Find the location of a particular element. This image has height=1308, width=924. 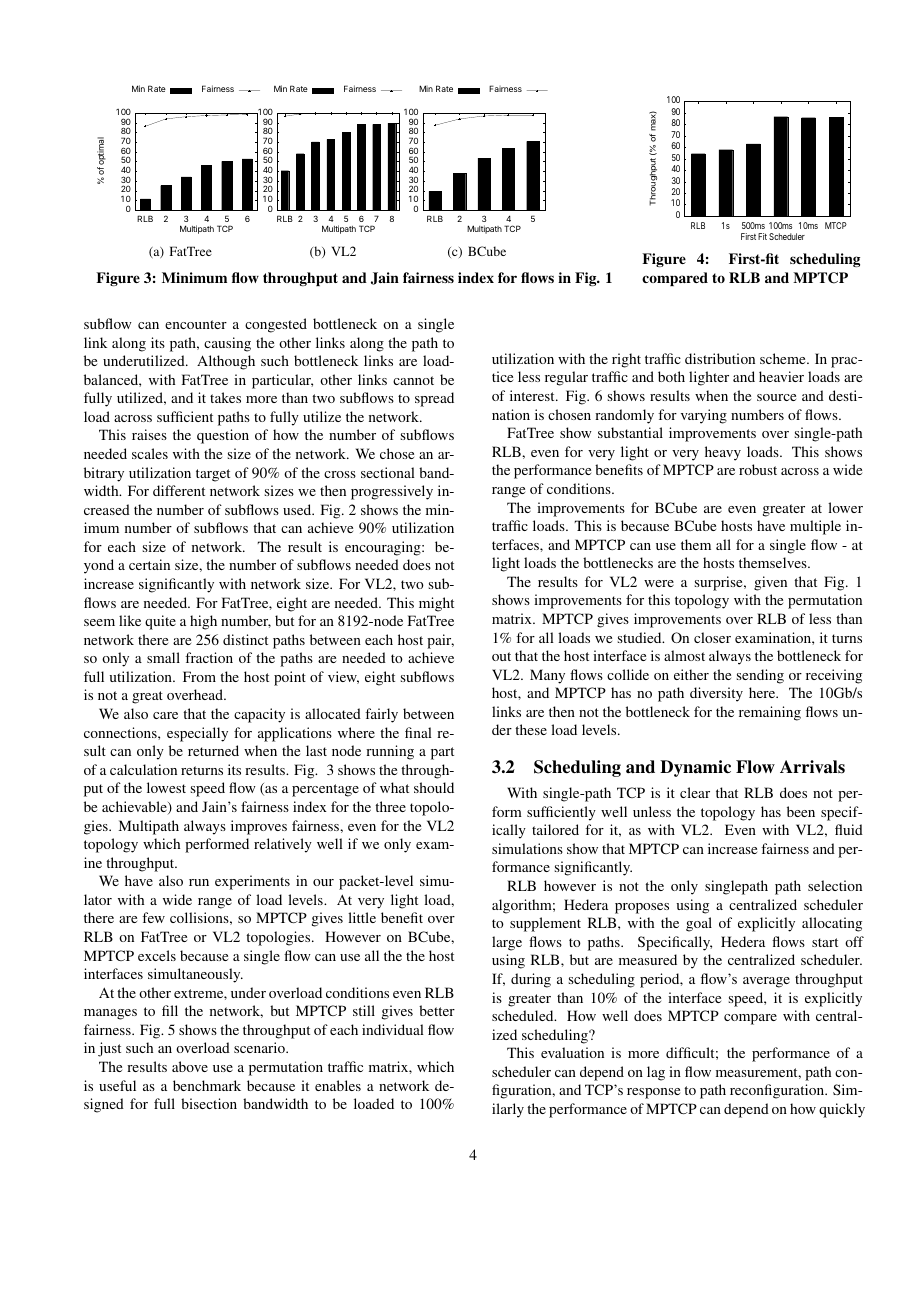

evaluation is located at coordinates (572, 1052).
